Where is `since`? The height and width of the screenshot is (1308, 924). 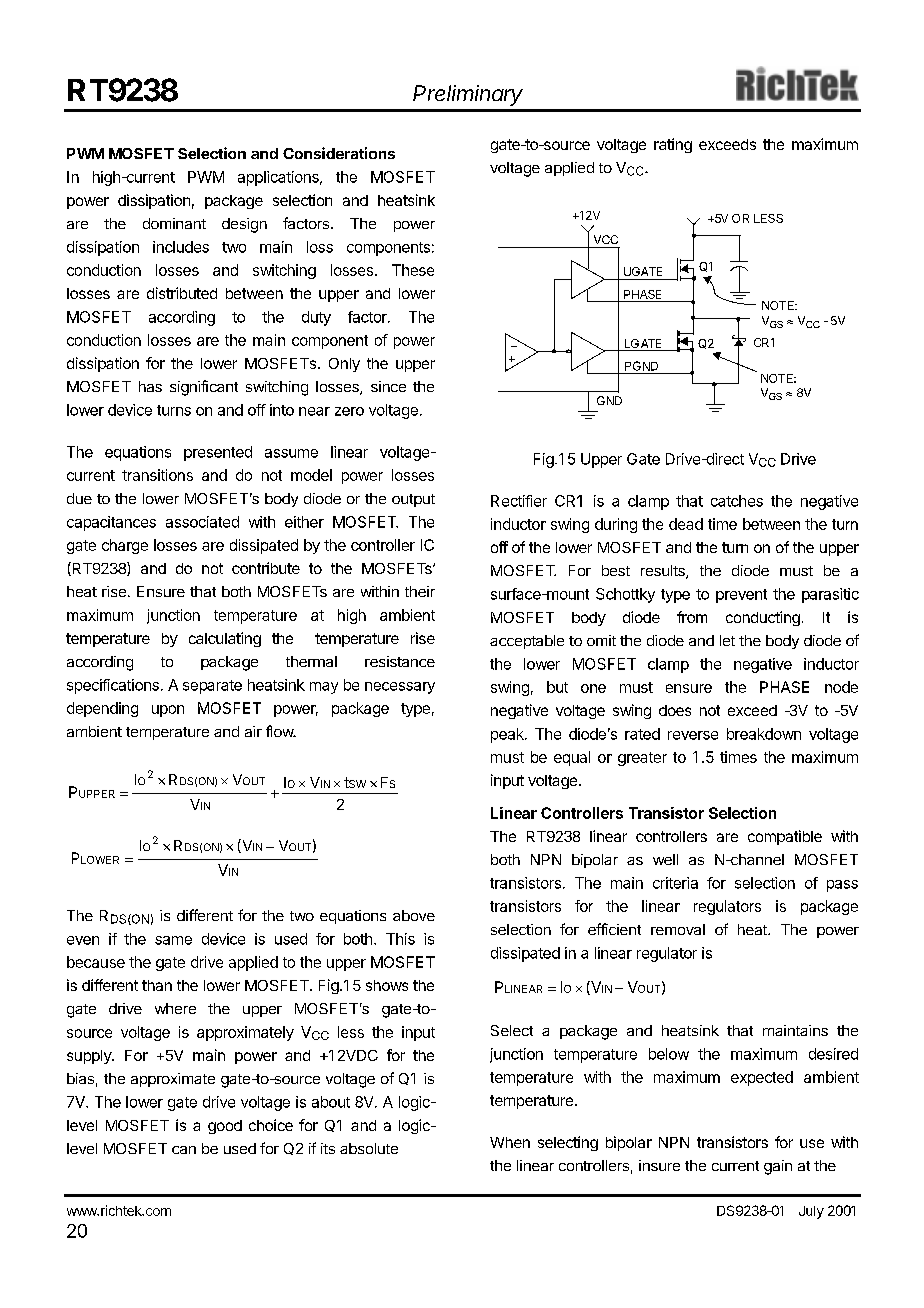 since is located at coordinates (388, 386).
